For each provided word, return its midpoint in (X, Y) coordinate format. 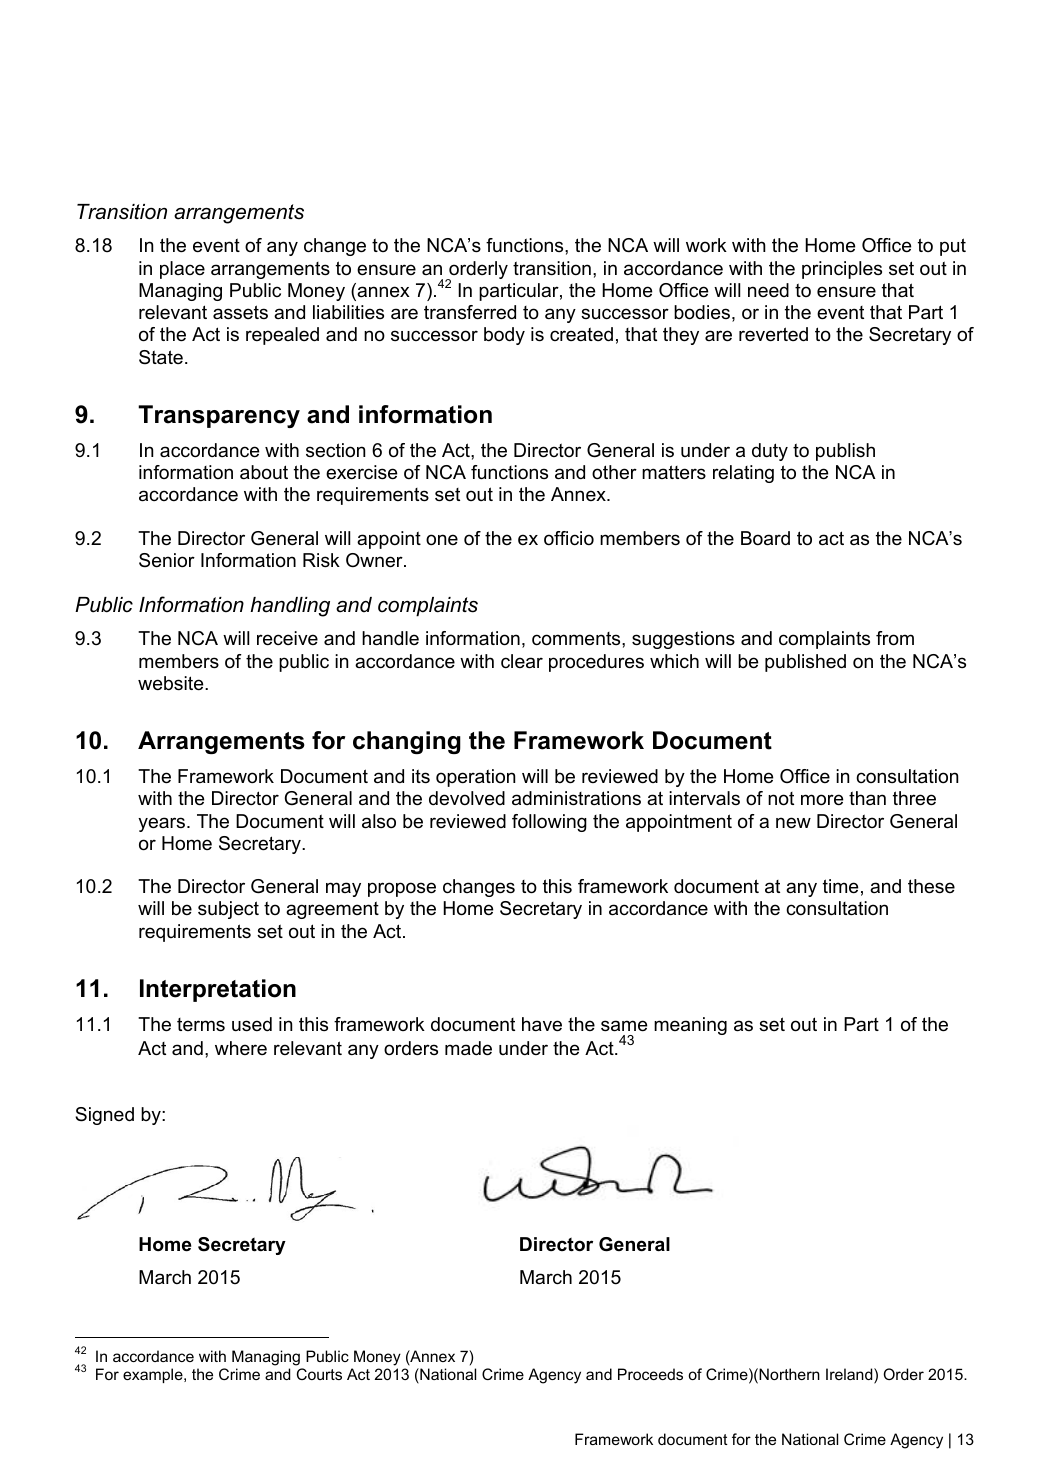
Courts (319, 1374)
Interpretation (218, 990)
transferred (470, 312)
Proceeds (650, 1374)
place (182, 270)
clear (522, 661)
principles (842, 270)
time (840, 886)
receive (287, 638)
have (542, 1024)
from (895, 638)
